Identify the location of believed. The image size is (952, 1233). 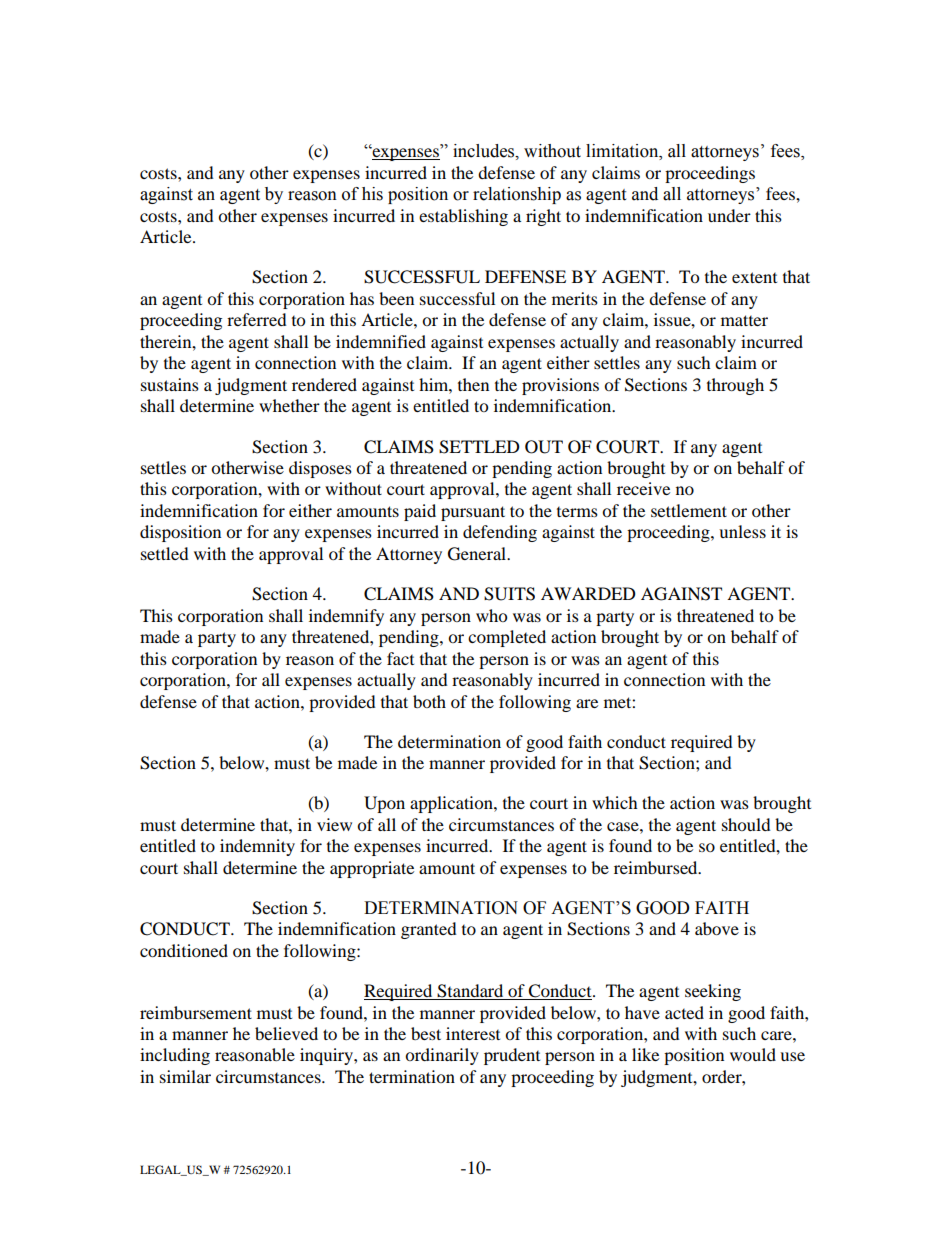
(286, 1033).
